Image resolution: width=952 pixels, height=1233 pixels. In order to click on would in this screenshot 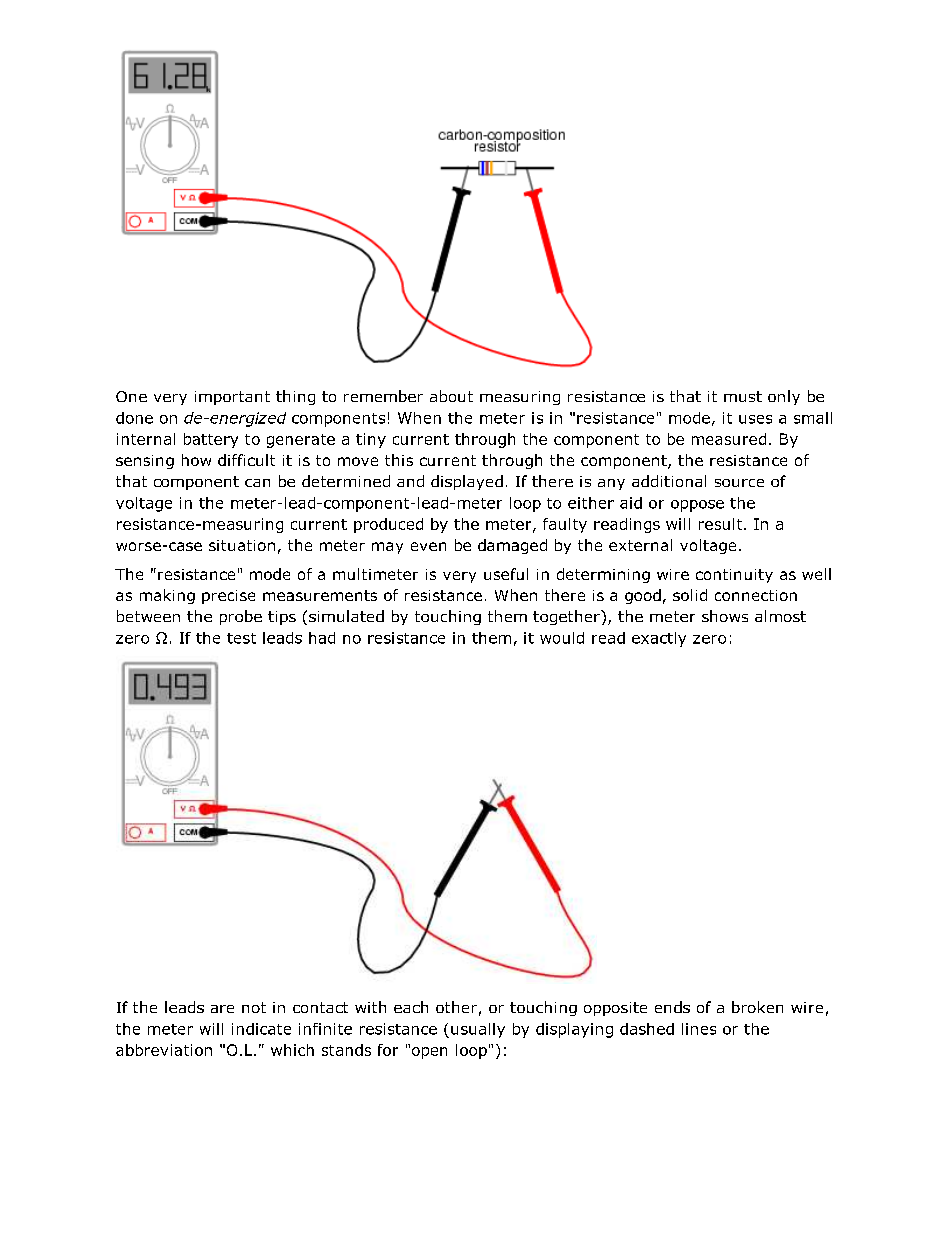, I will do `click(562, 638)`.
